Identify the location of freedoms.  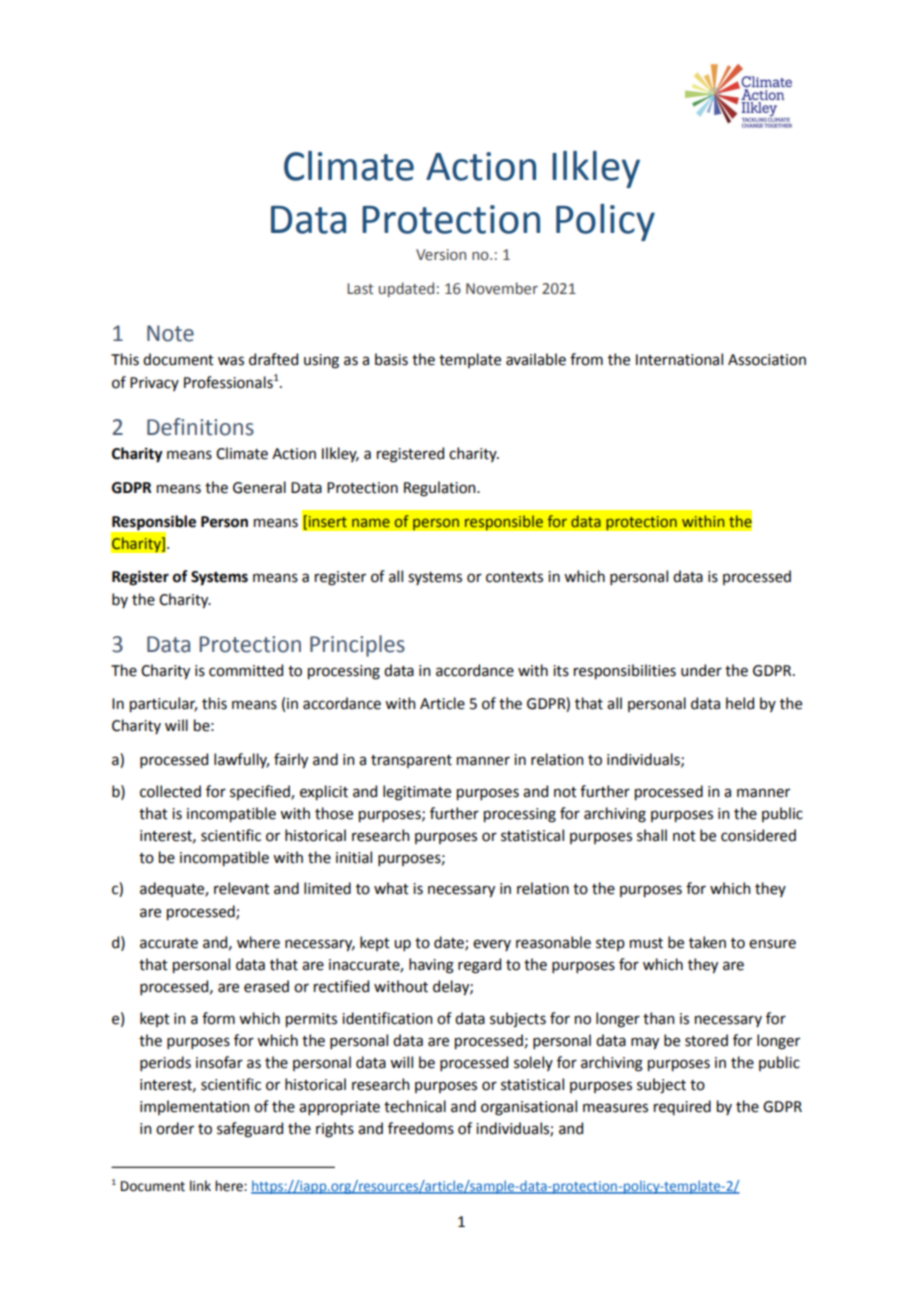
(421, 1128).
